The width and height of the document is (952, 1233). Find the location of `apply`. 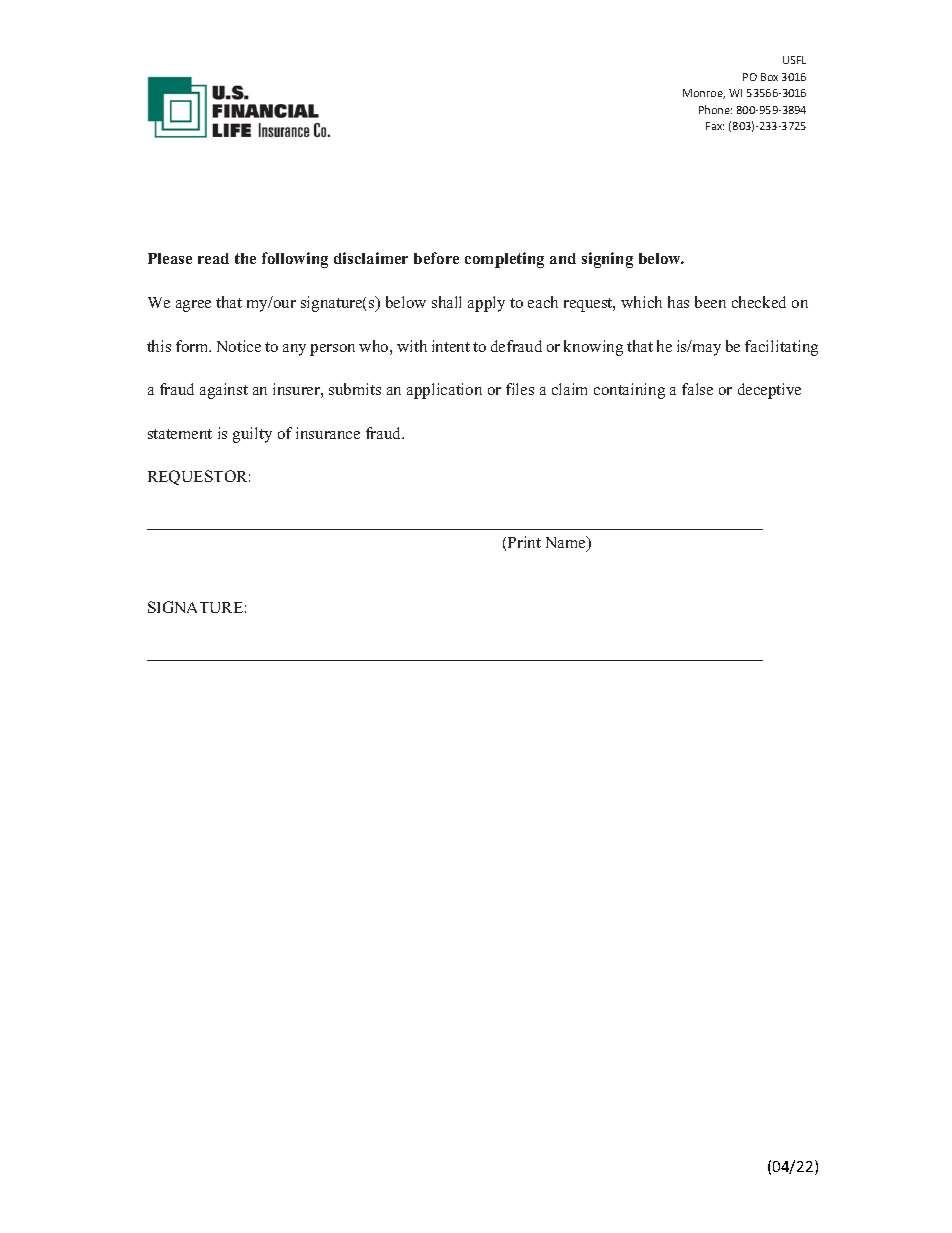

apply is located at coordinates (486, 304).
